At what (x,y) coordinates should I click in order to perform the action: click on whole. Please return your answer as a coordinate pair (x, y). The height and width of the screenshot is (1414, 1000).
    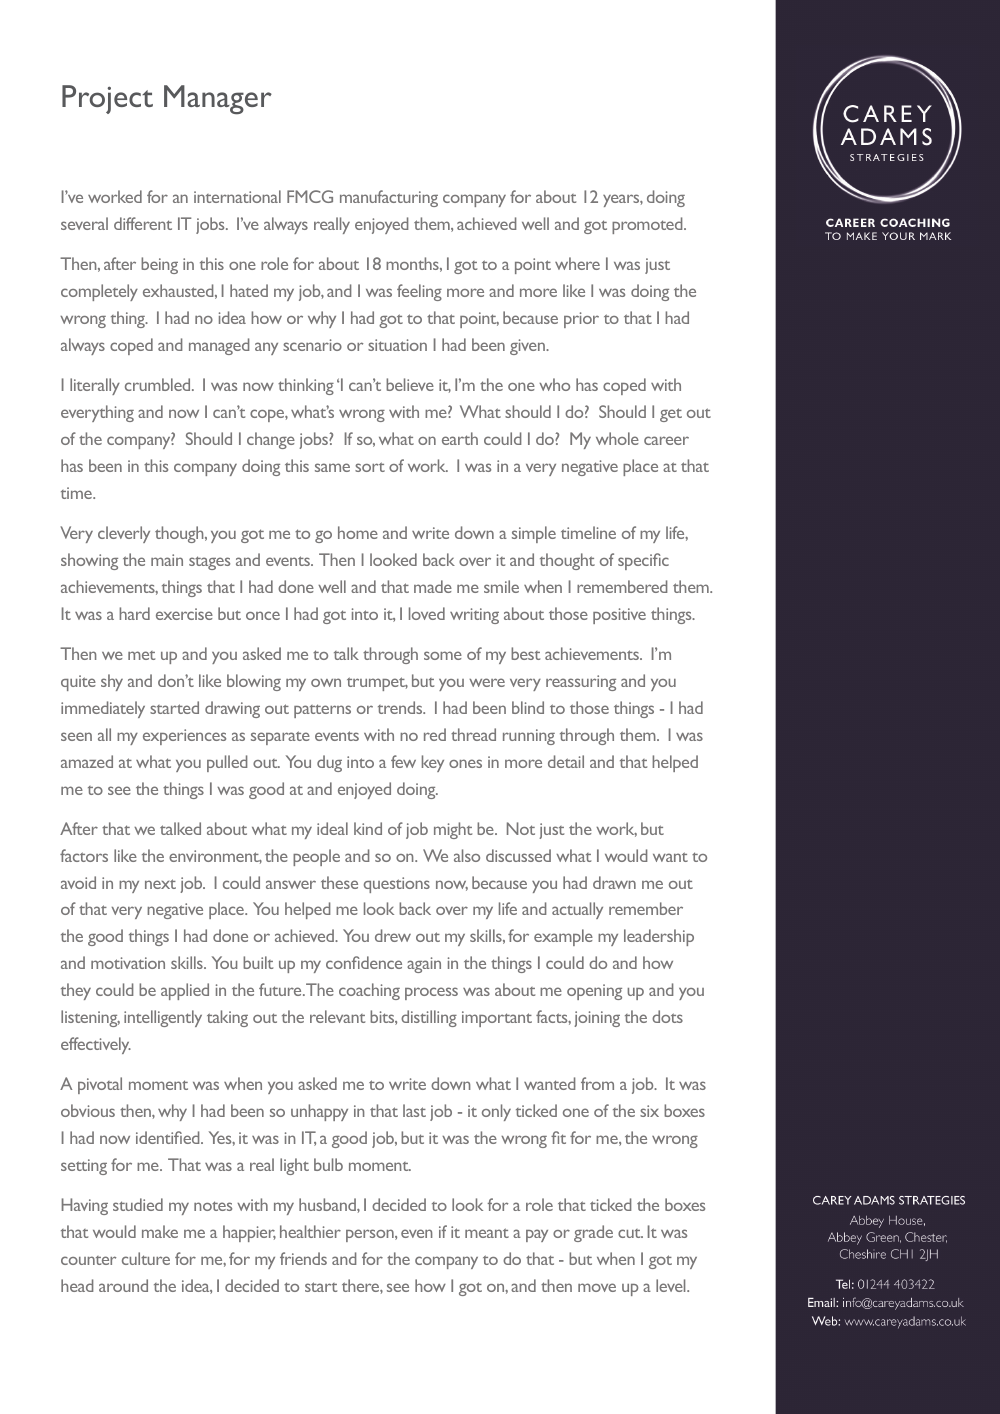
    Looking at the image, I should click on (617, 438).
